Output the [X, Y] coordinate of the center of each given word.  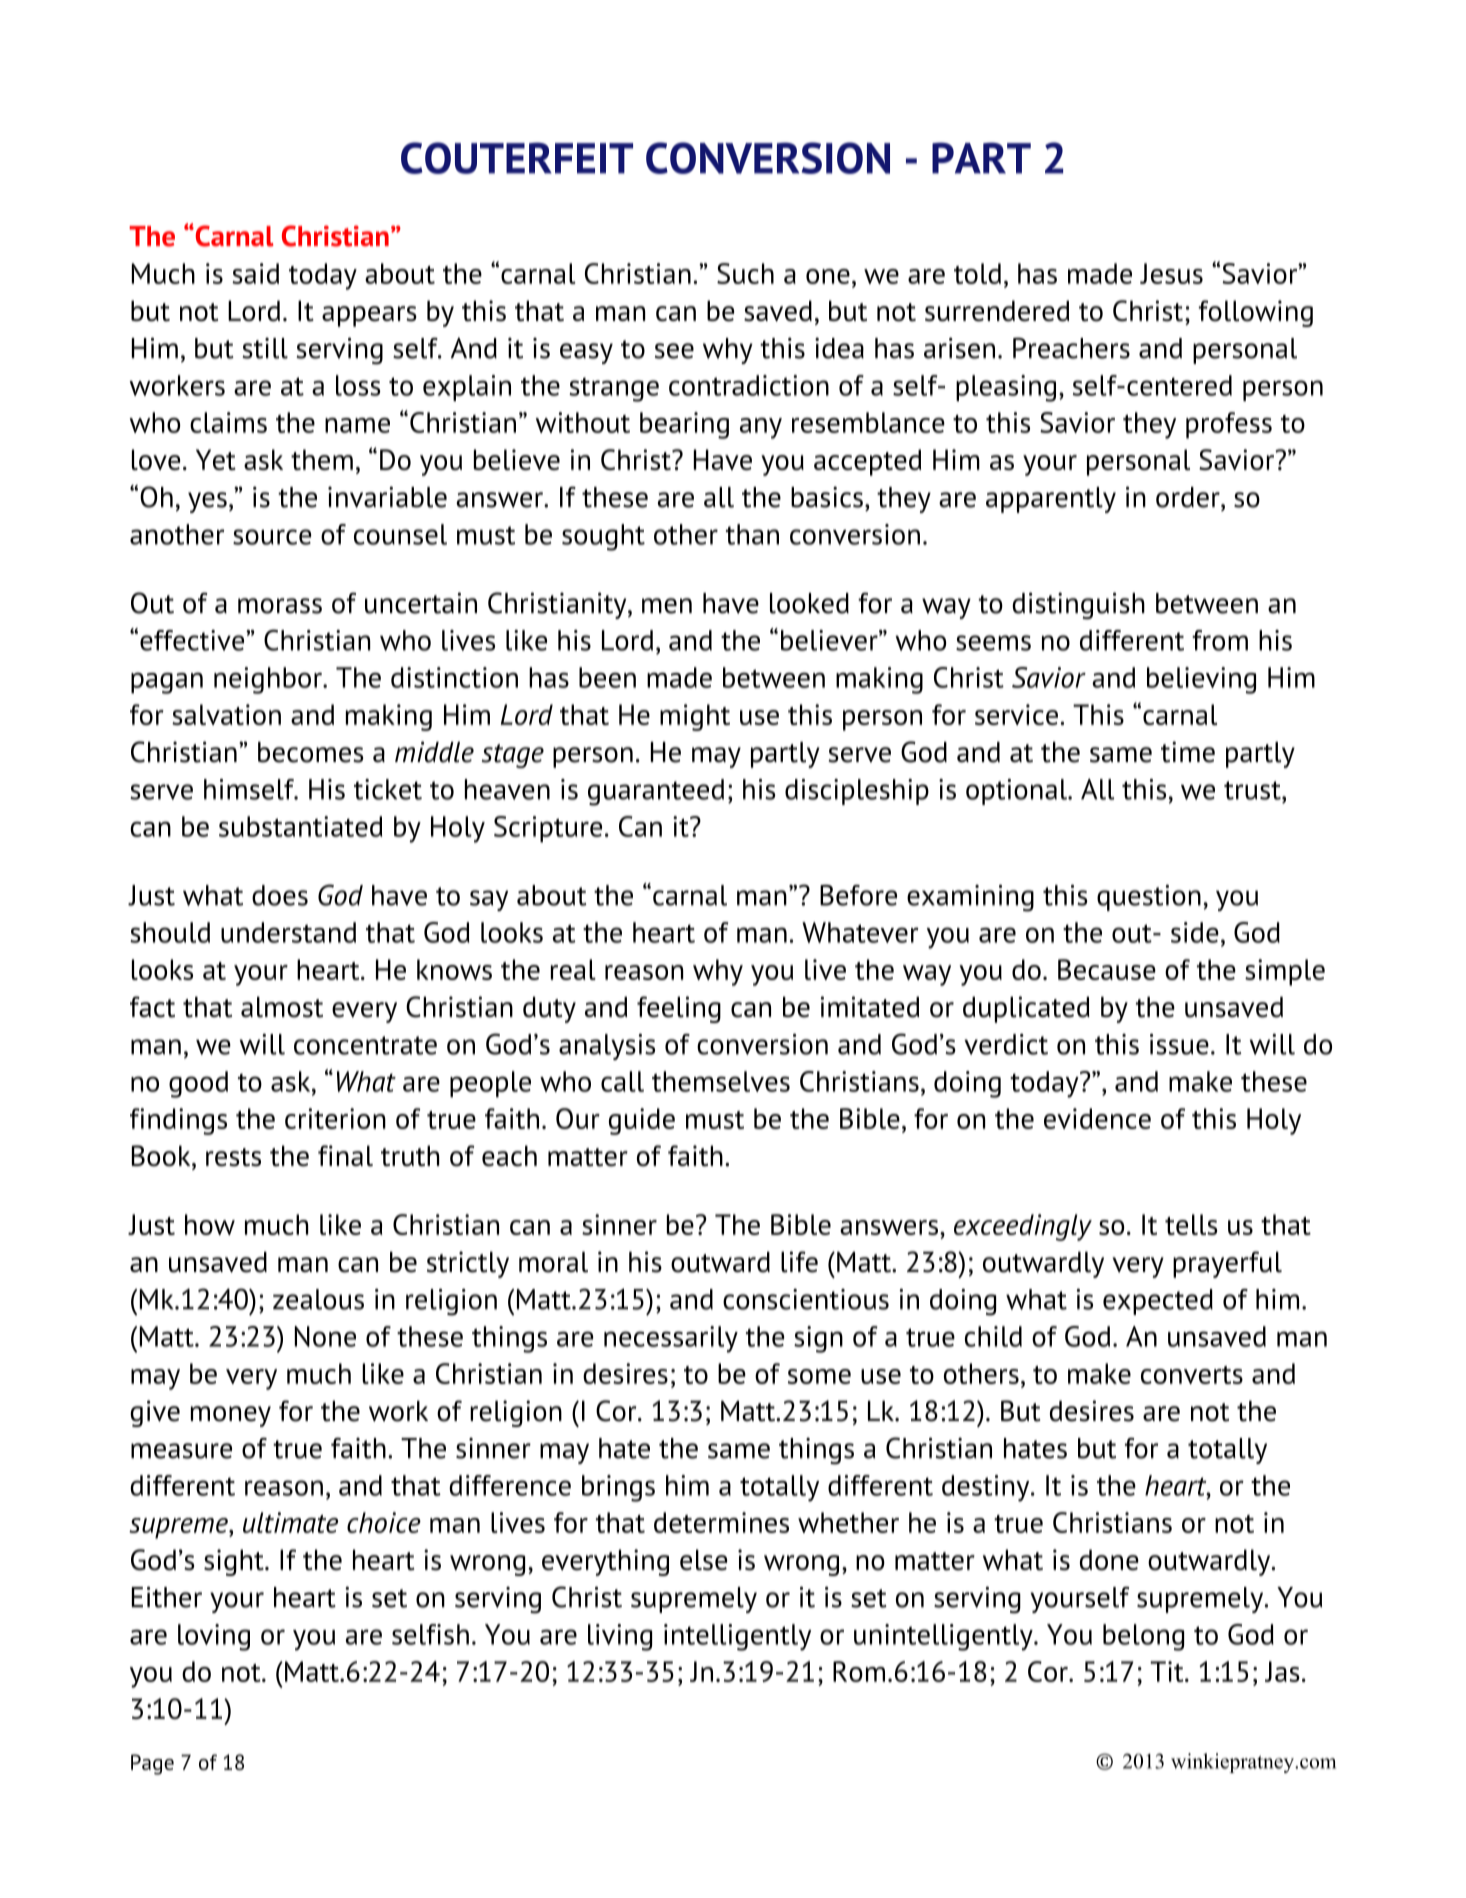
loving [214, 1637]
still [265, 348]
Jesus [1171, 273]
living [620, 1637]
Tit [1168, 1671]
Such [745, 273]
